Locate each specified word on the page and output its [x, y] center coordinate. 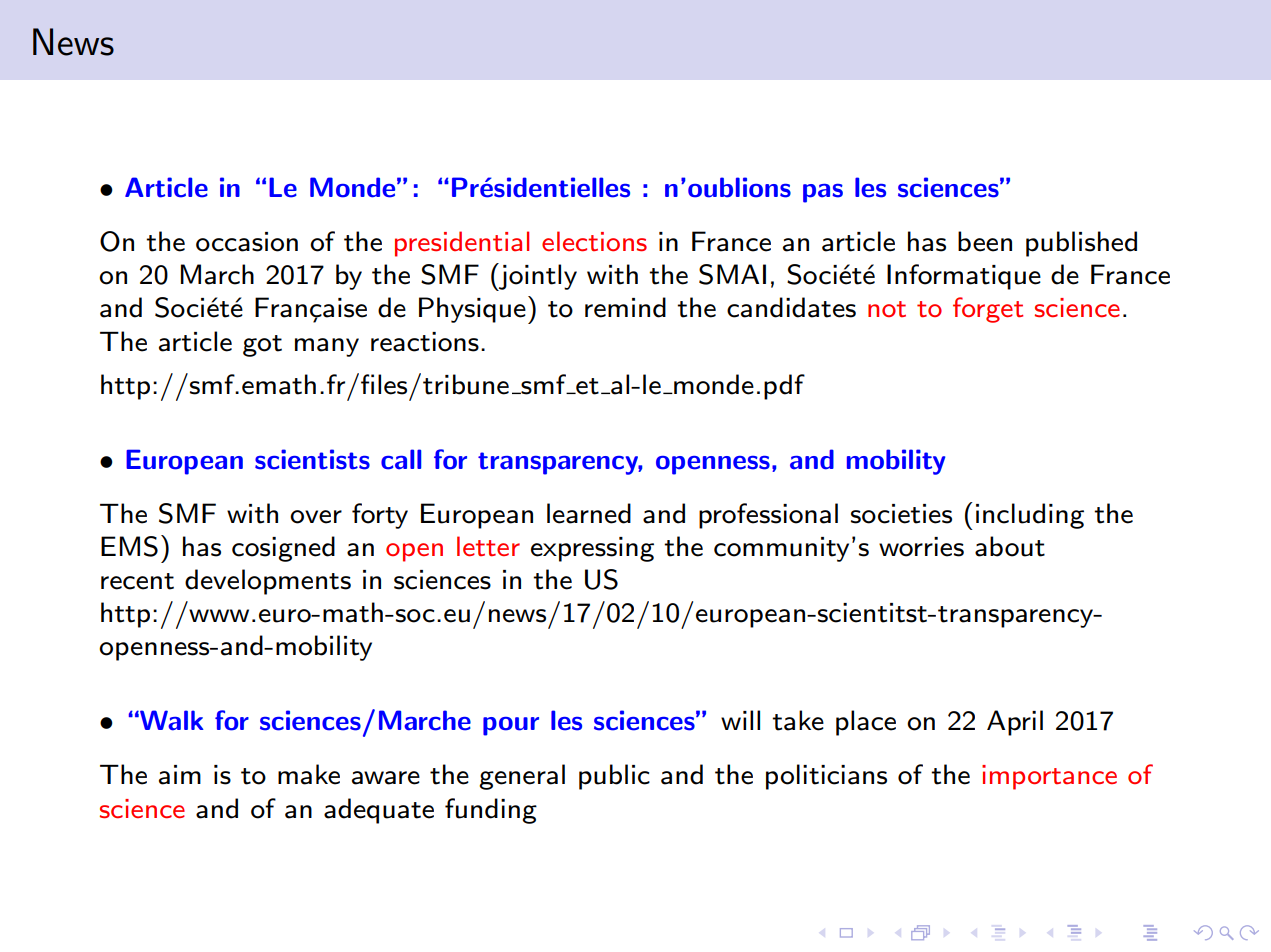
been [985, 241]
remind [625, 307]
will [740, 720]
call [401, 459]
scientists [312, 459]
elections [594, 241]
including [1030, 516]
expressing [592, 549]
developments [268, 582]
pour [511, 726]
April [1015, 723]
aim [180, 775]
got [262, 346]
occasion [247, 242]
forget [988, 310]
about [1010, 546]
